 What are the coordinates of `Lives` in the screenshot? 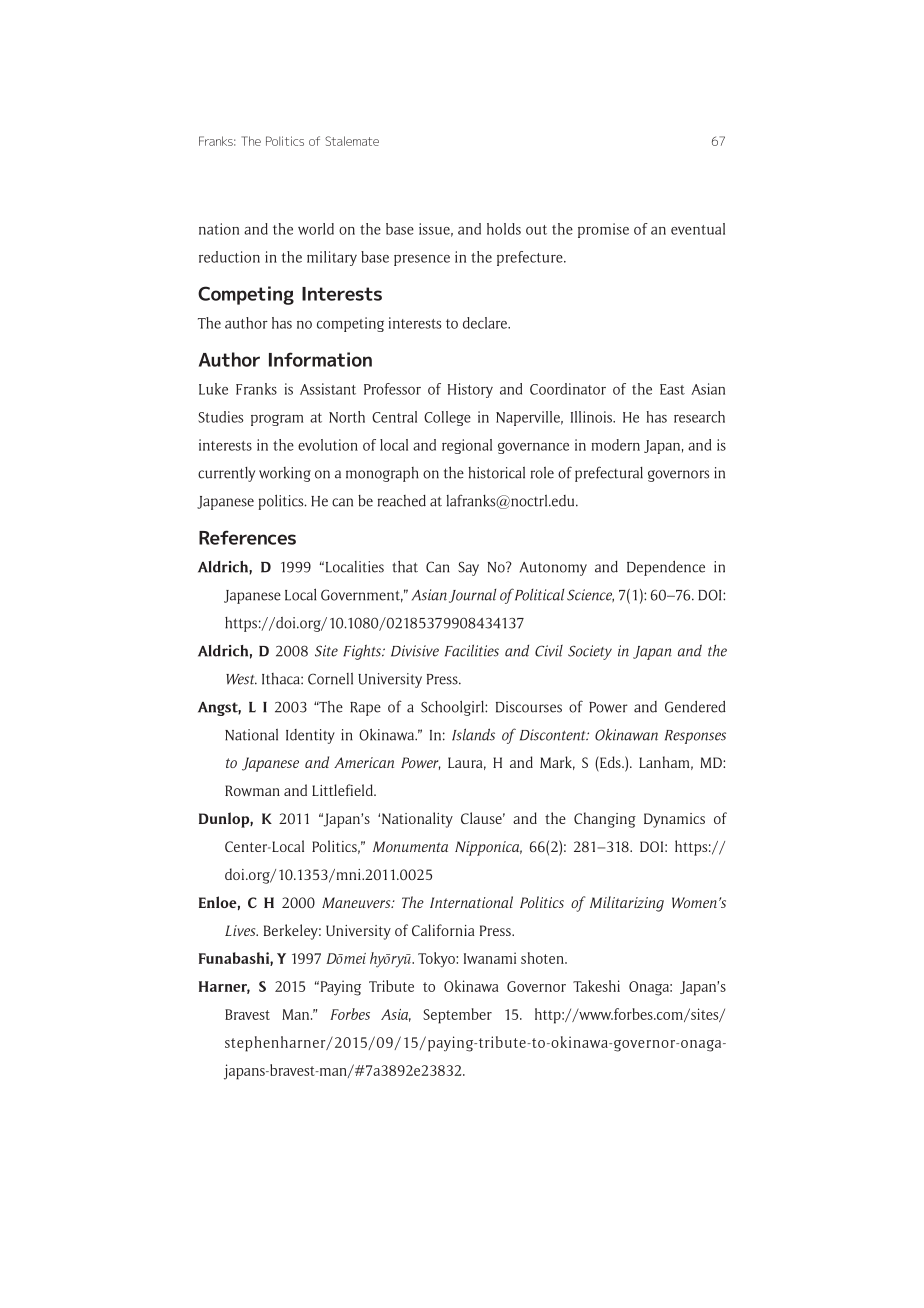 It's located at (241, 930).
